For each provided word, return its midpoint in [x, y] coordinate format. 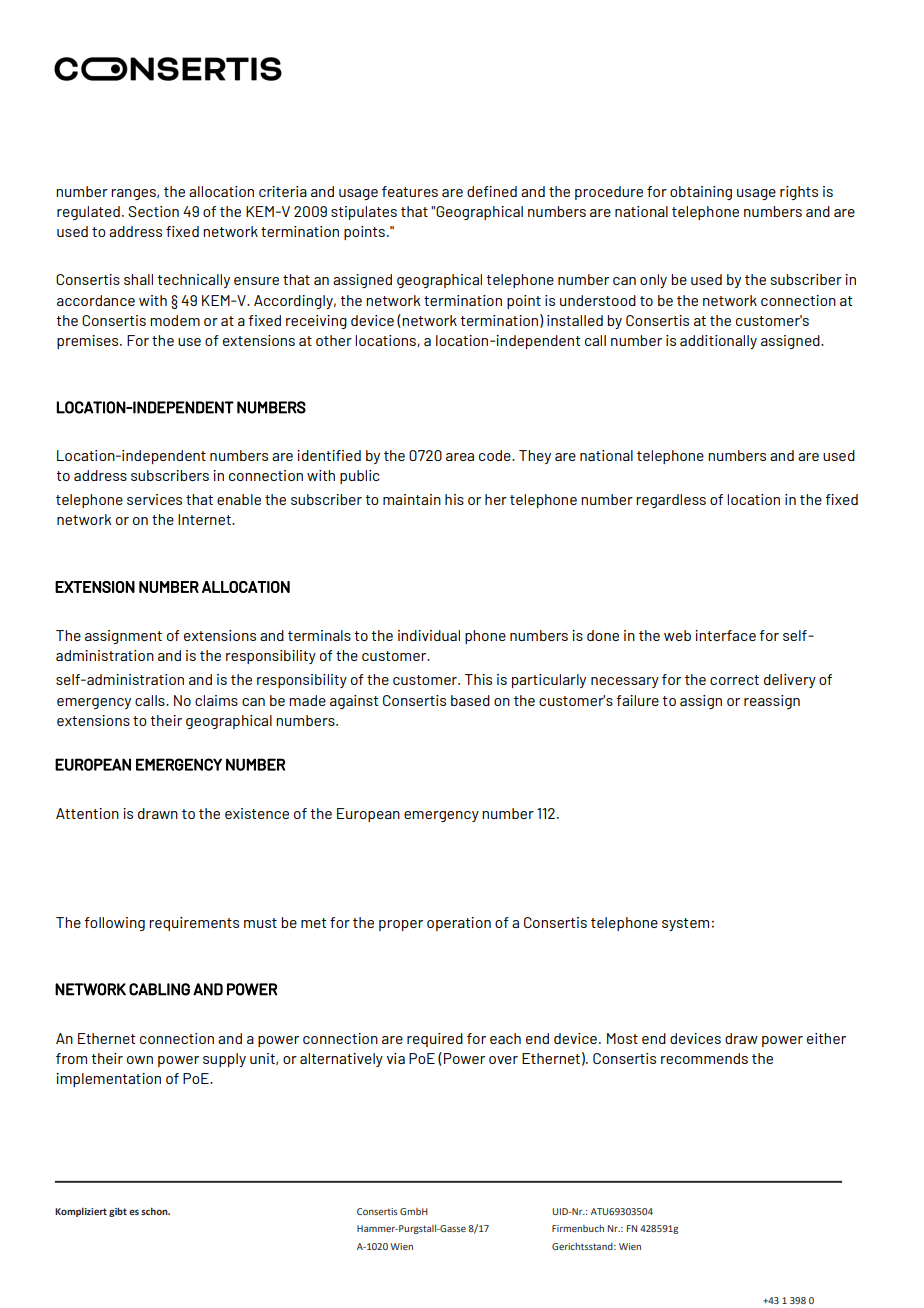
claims [216, 700]
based [470, 700]
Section [153, 211]
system [685, 924]
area [460, 457]
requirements [194, 924]
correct [734, 680]
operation [459, 924]
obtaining [701, 193]
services [154, 499]
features [410, 191]
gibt [118, 1212]
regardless [671, 501]
